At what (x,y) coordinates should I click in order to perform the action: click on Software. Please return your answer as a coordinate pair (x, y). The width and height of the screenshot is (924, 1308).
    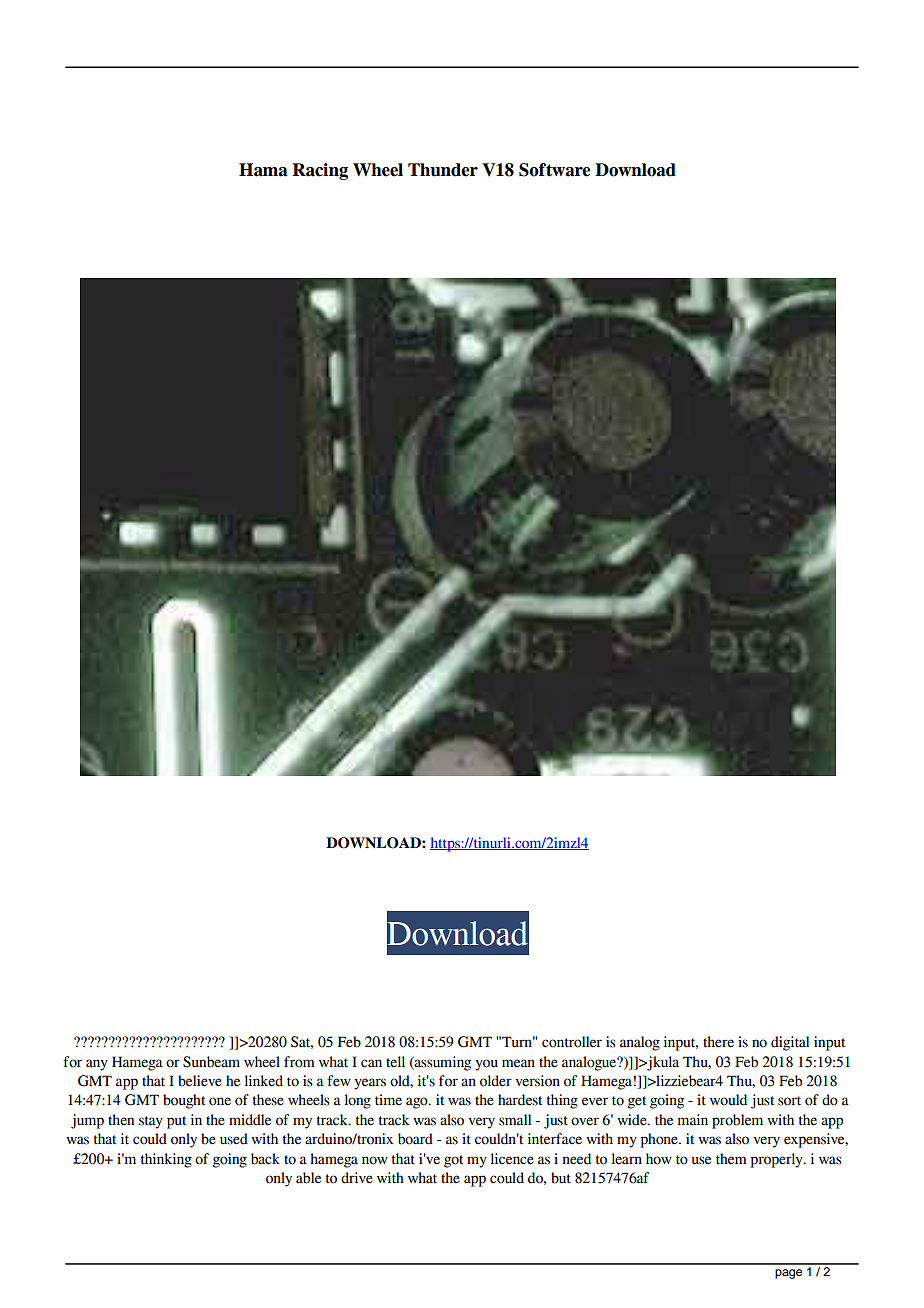
    Looking at the image, I should click on (554, 170).
